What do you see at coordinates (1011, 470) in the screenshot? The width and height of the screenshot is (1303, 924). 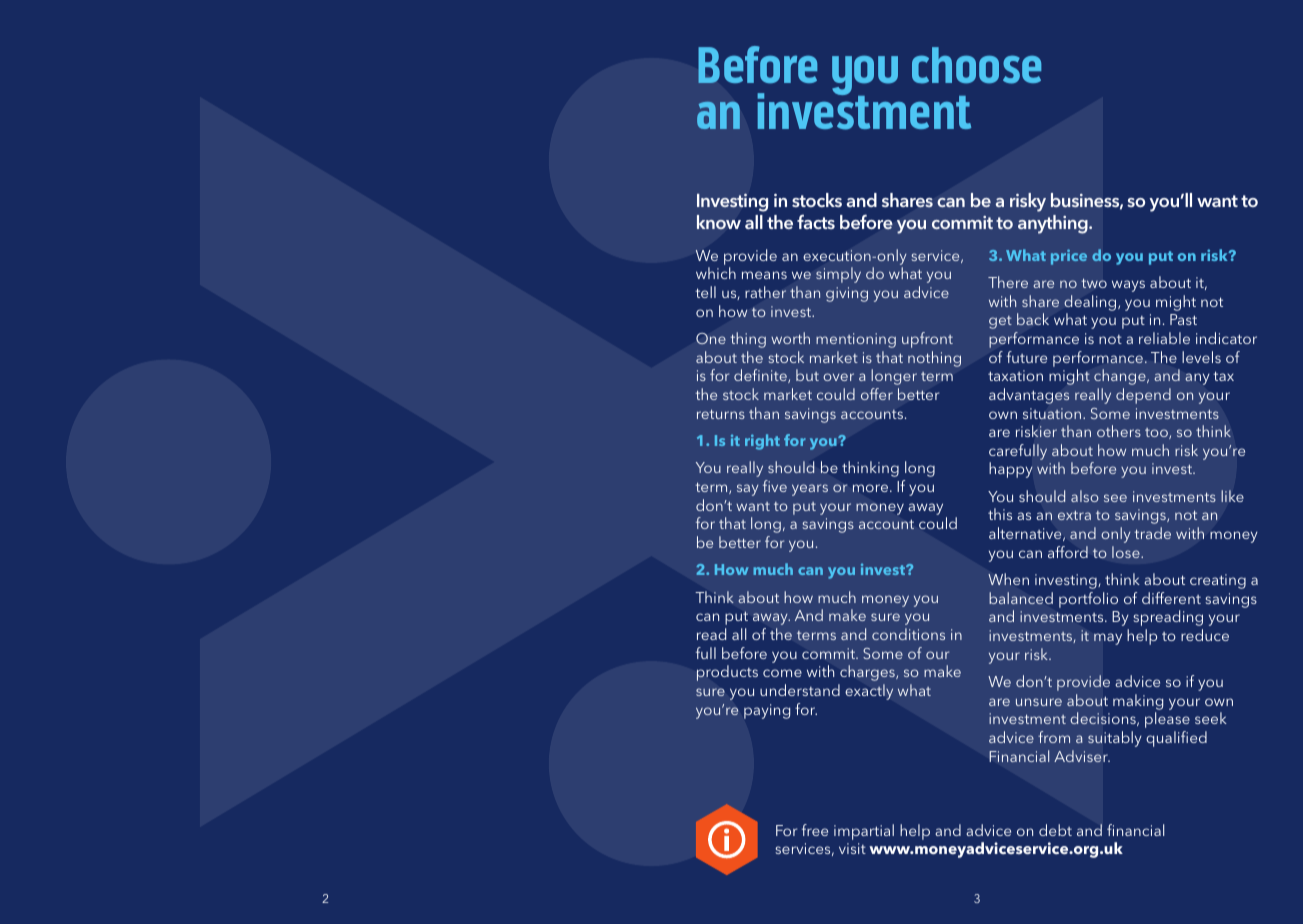 I see `happy` at bounding box center [1011, 470].
